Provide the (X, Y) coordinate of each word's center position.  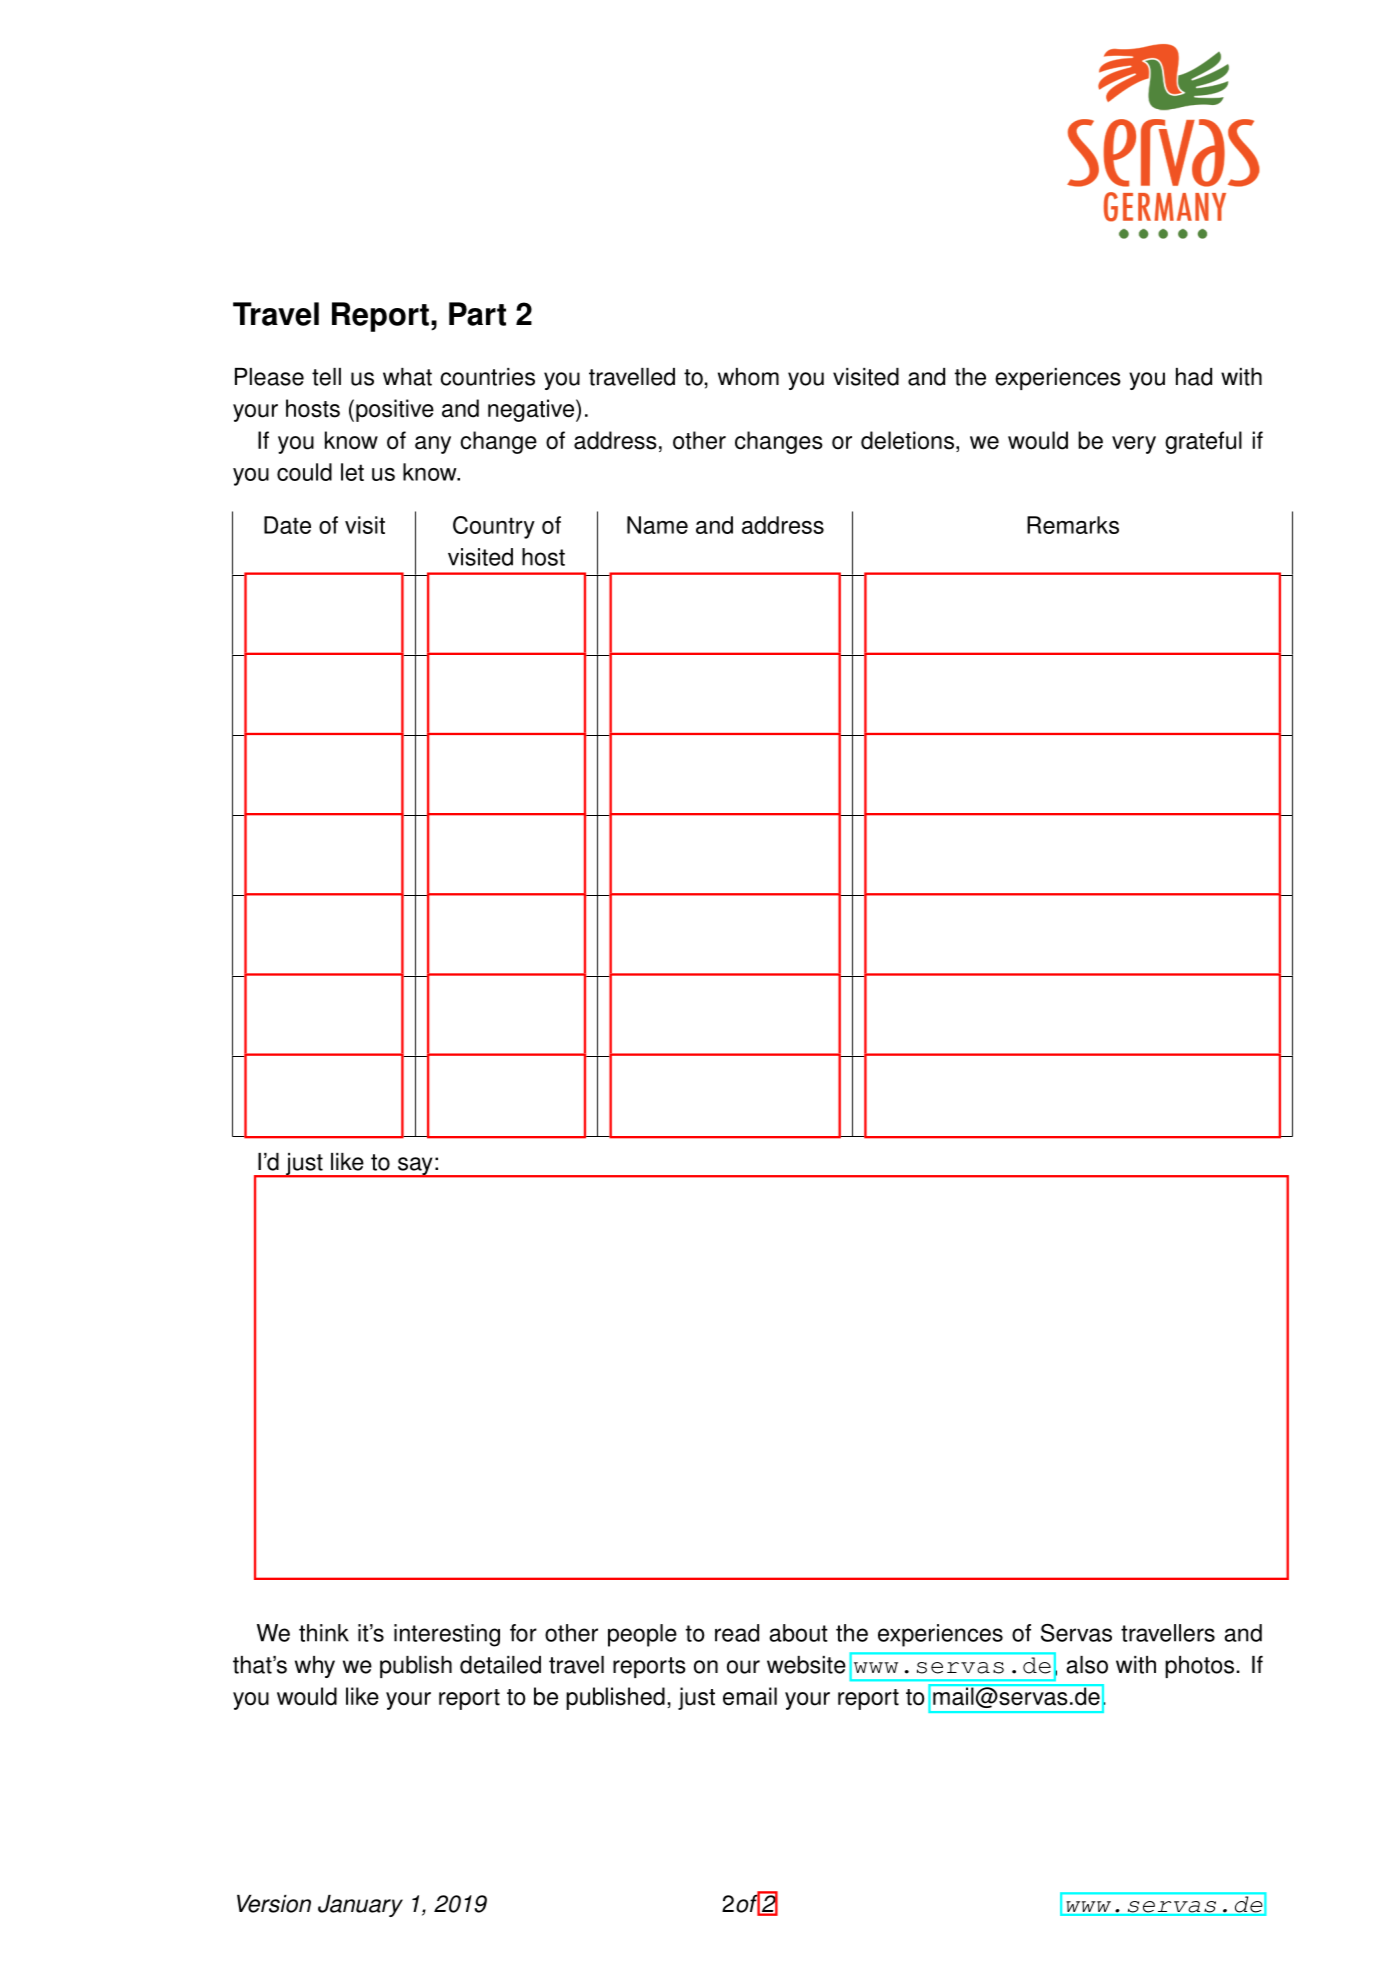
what (407, 377)
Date (287, 525)
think (324, 1633)
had (1194, 377)
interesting (447, 1635)
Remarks (1073, 525)
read (737, 1633)
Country (494, 527)
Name (657, 525)
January (360, 1906)
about (798, 1633)
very (1134, 445)
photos (1201, 1667)
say (415, 1167)
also (1087, 1665)
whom (748, 377)
